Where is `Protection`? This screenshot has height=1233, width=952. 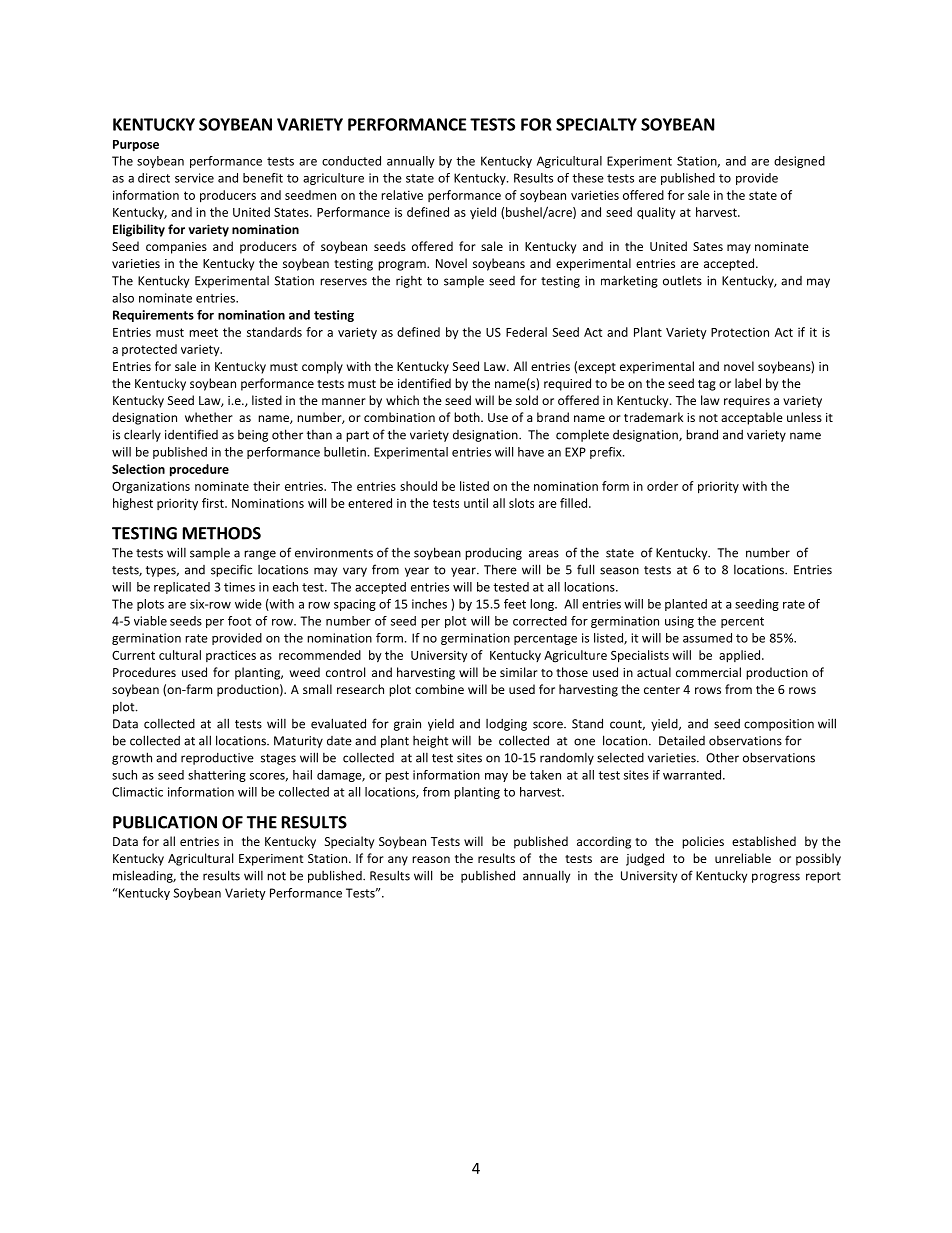
Protection is located at coordinates (740, 332).
